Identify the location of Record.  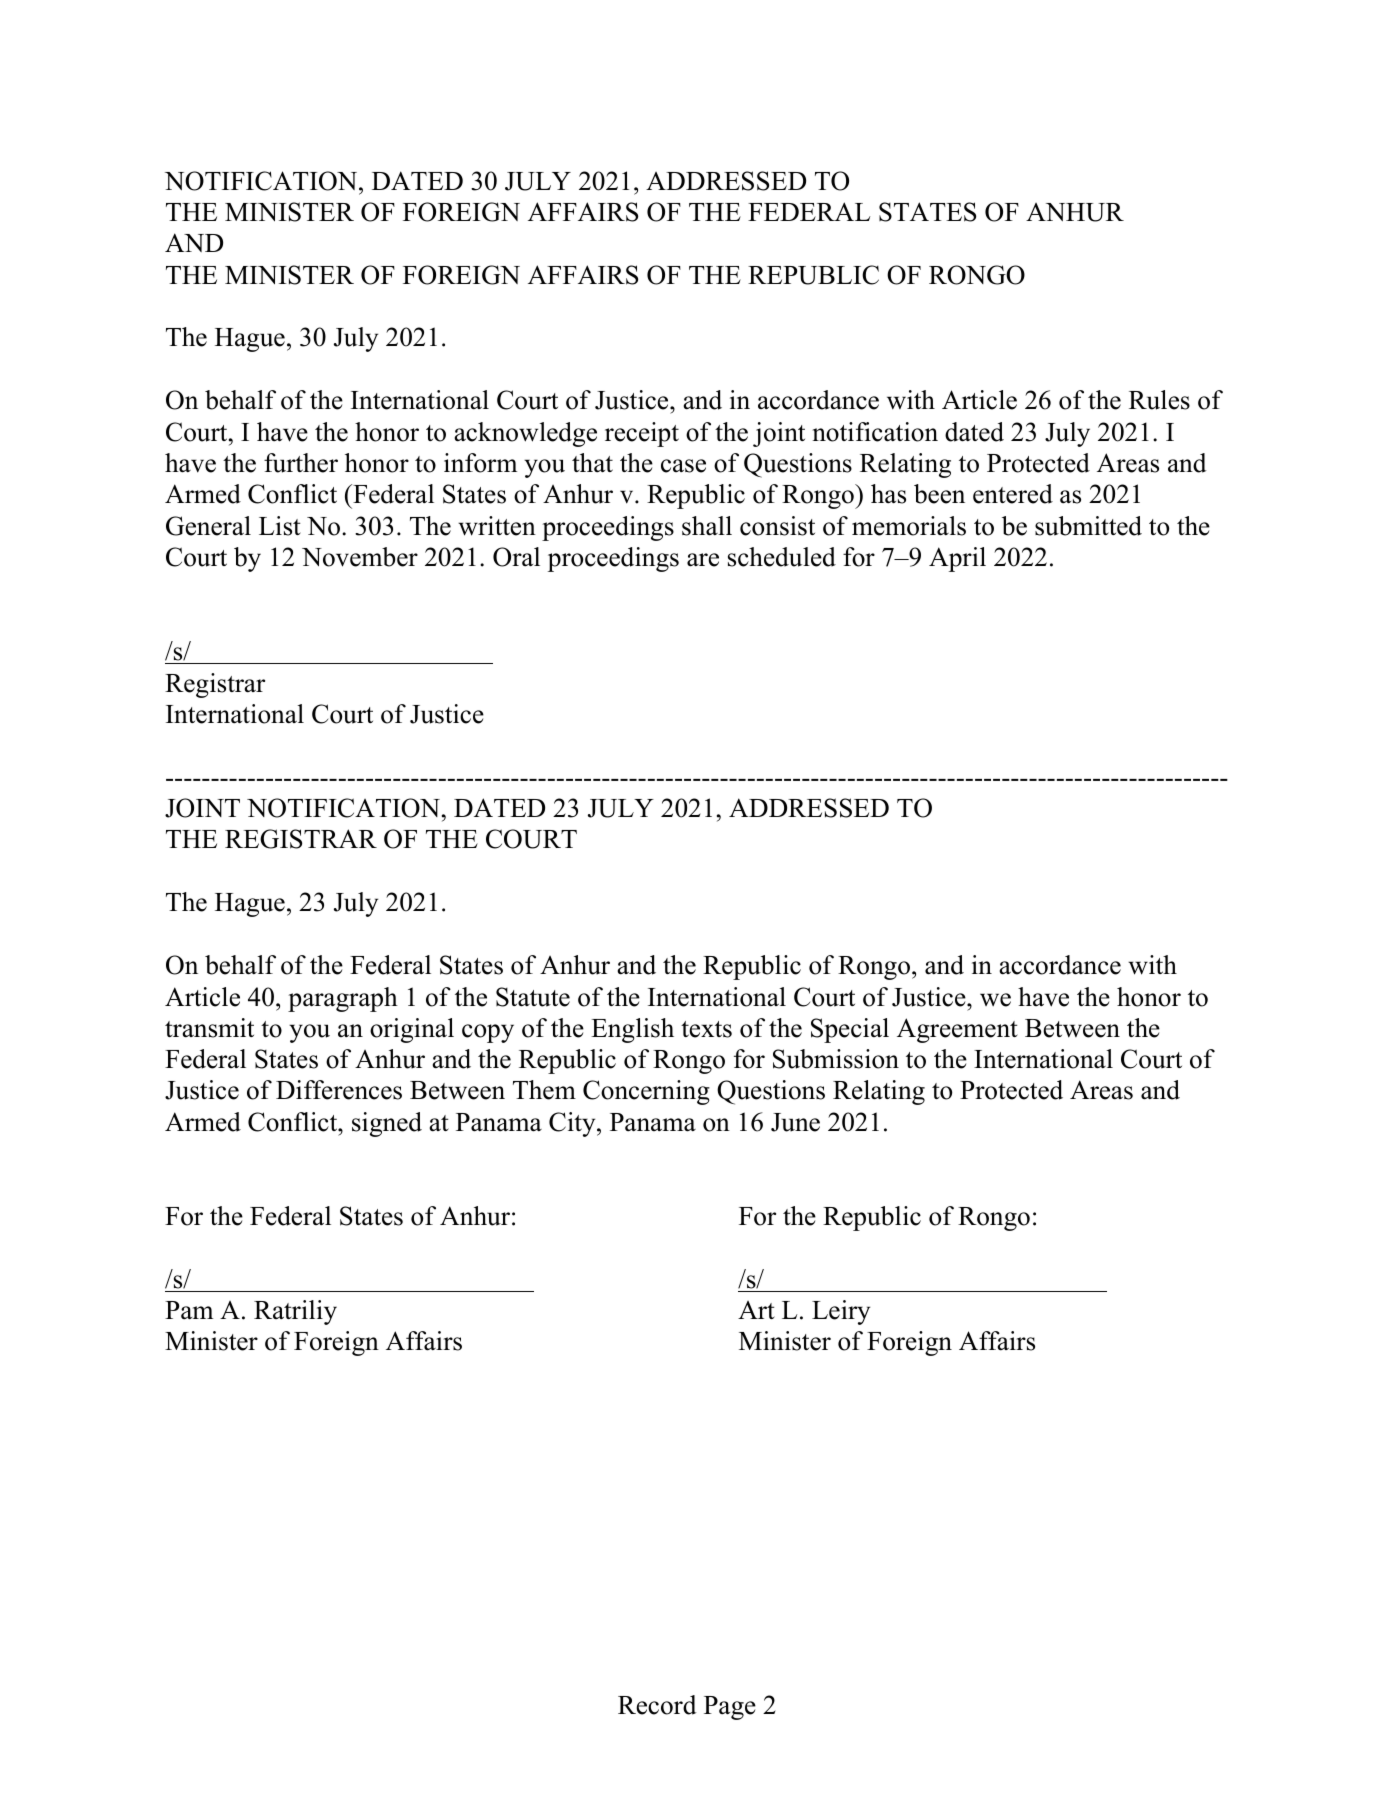
(657, 1705).
